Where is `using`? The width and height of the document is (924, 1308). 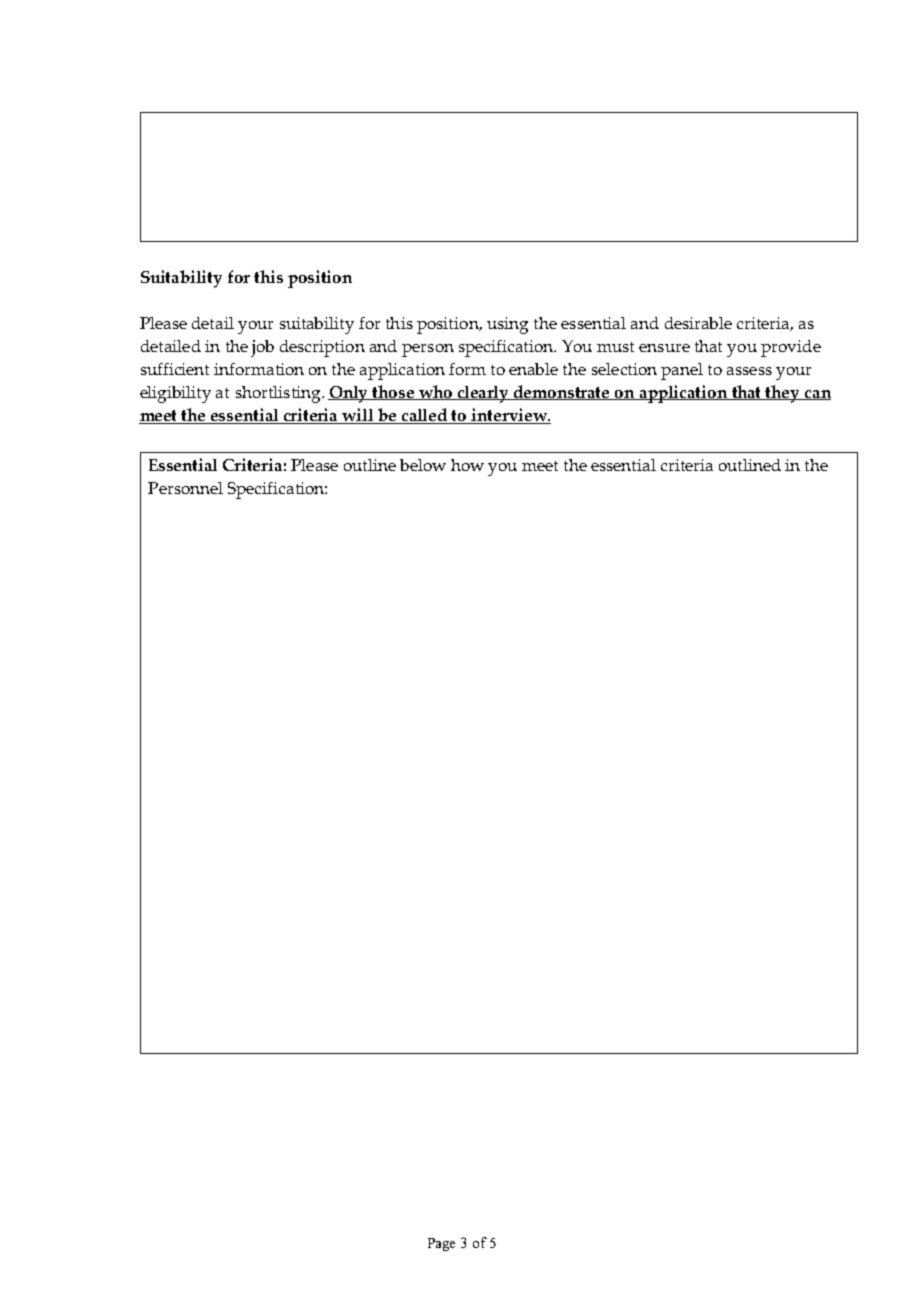 using is located at coordinates (507, 325).
